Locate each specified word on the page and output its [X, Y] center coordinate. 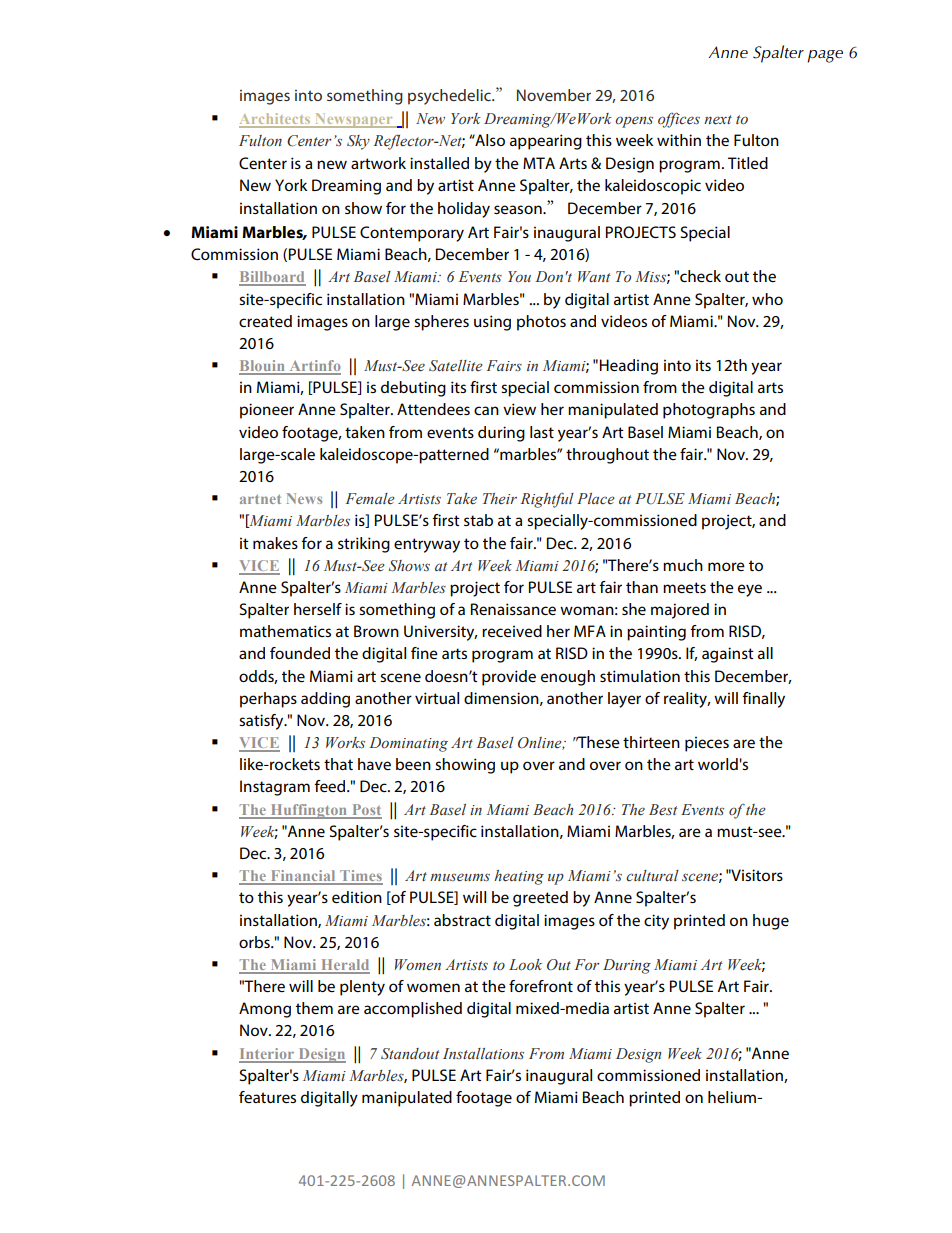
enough [568, 678]
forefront [541, 986]
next [718, 120]
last [542, 432]
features [267, 1097]
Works [345, 742]
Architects [276, 120]
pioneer [267, 411]
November [554, 95]
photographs [709, 411]
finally [763, 700]
